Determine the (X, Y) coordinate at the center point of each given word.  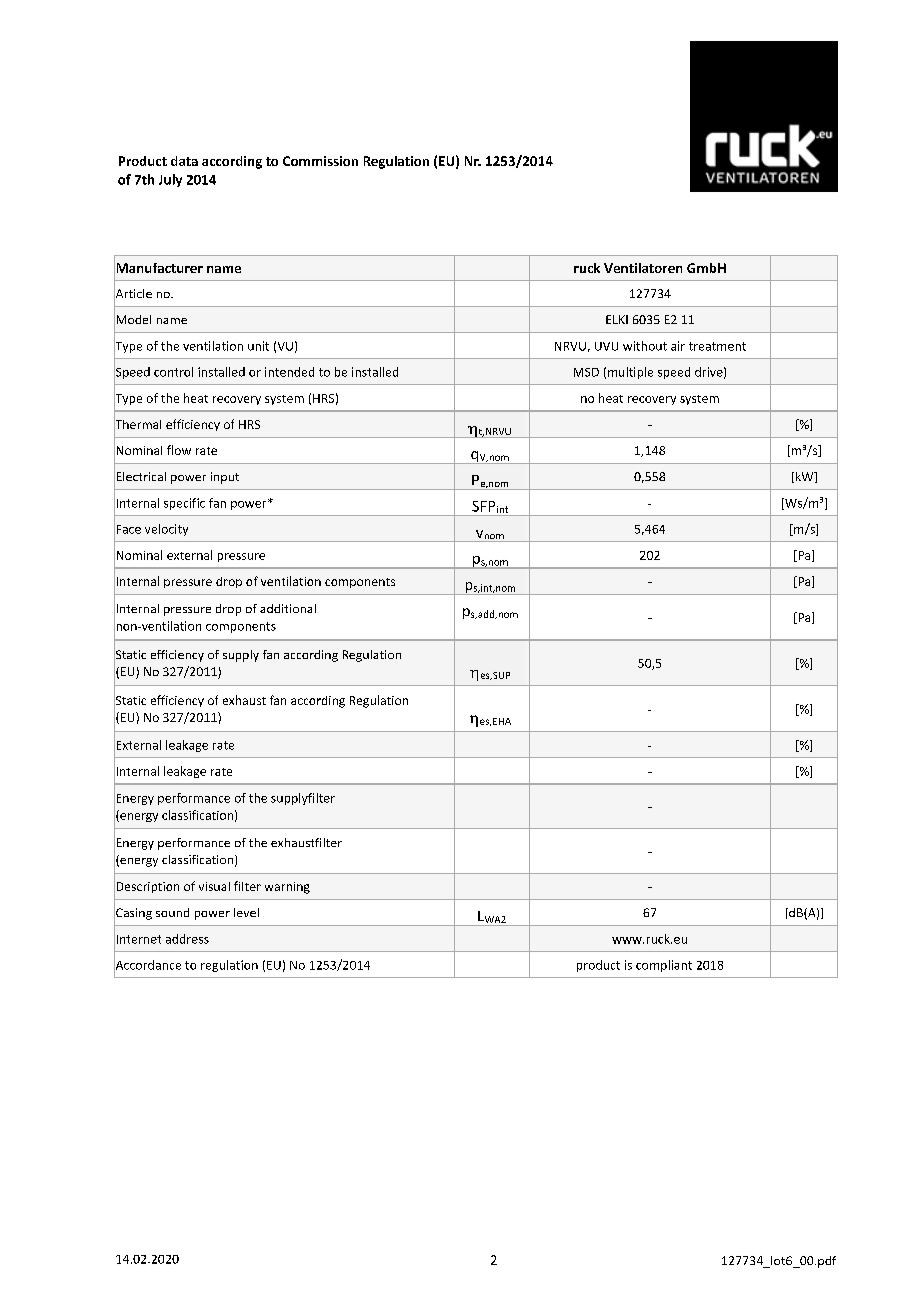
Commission (320, 161)
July (170, 180)
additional (288, 608)
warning (287, 888)
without (645, 346)
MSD (586, 372)
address (187, 939)
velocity (166, 530)
